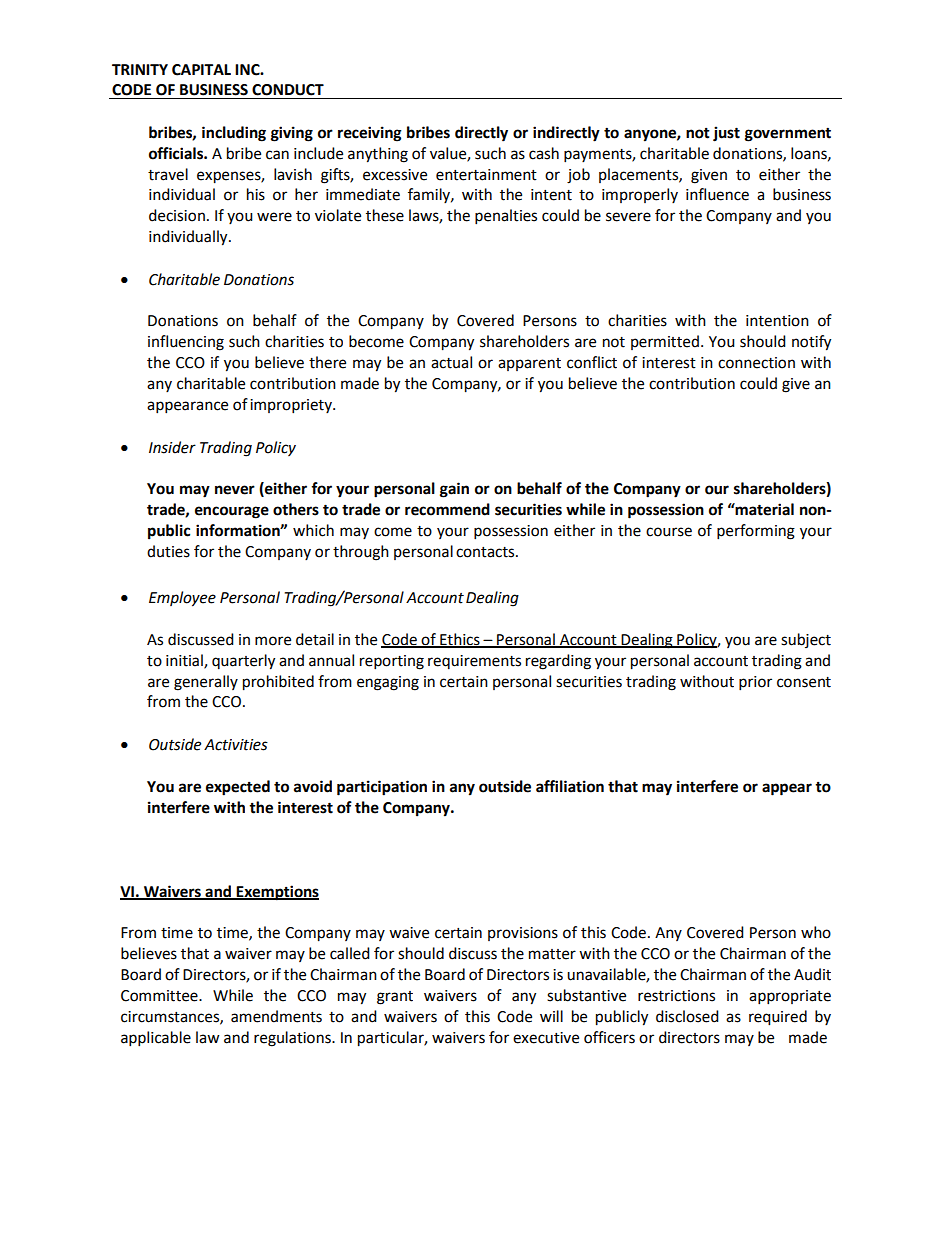  Describe the element at coordinates (506, 217) in the page. I see `penalties` at that location.
